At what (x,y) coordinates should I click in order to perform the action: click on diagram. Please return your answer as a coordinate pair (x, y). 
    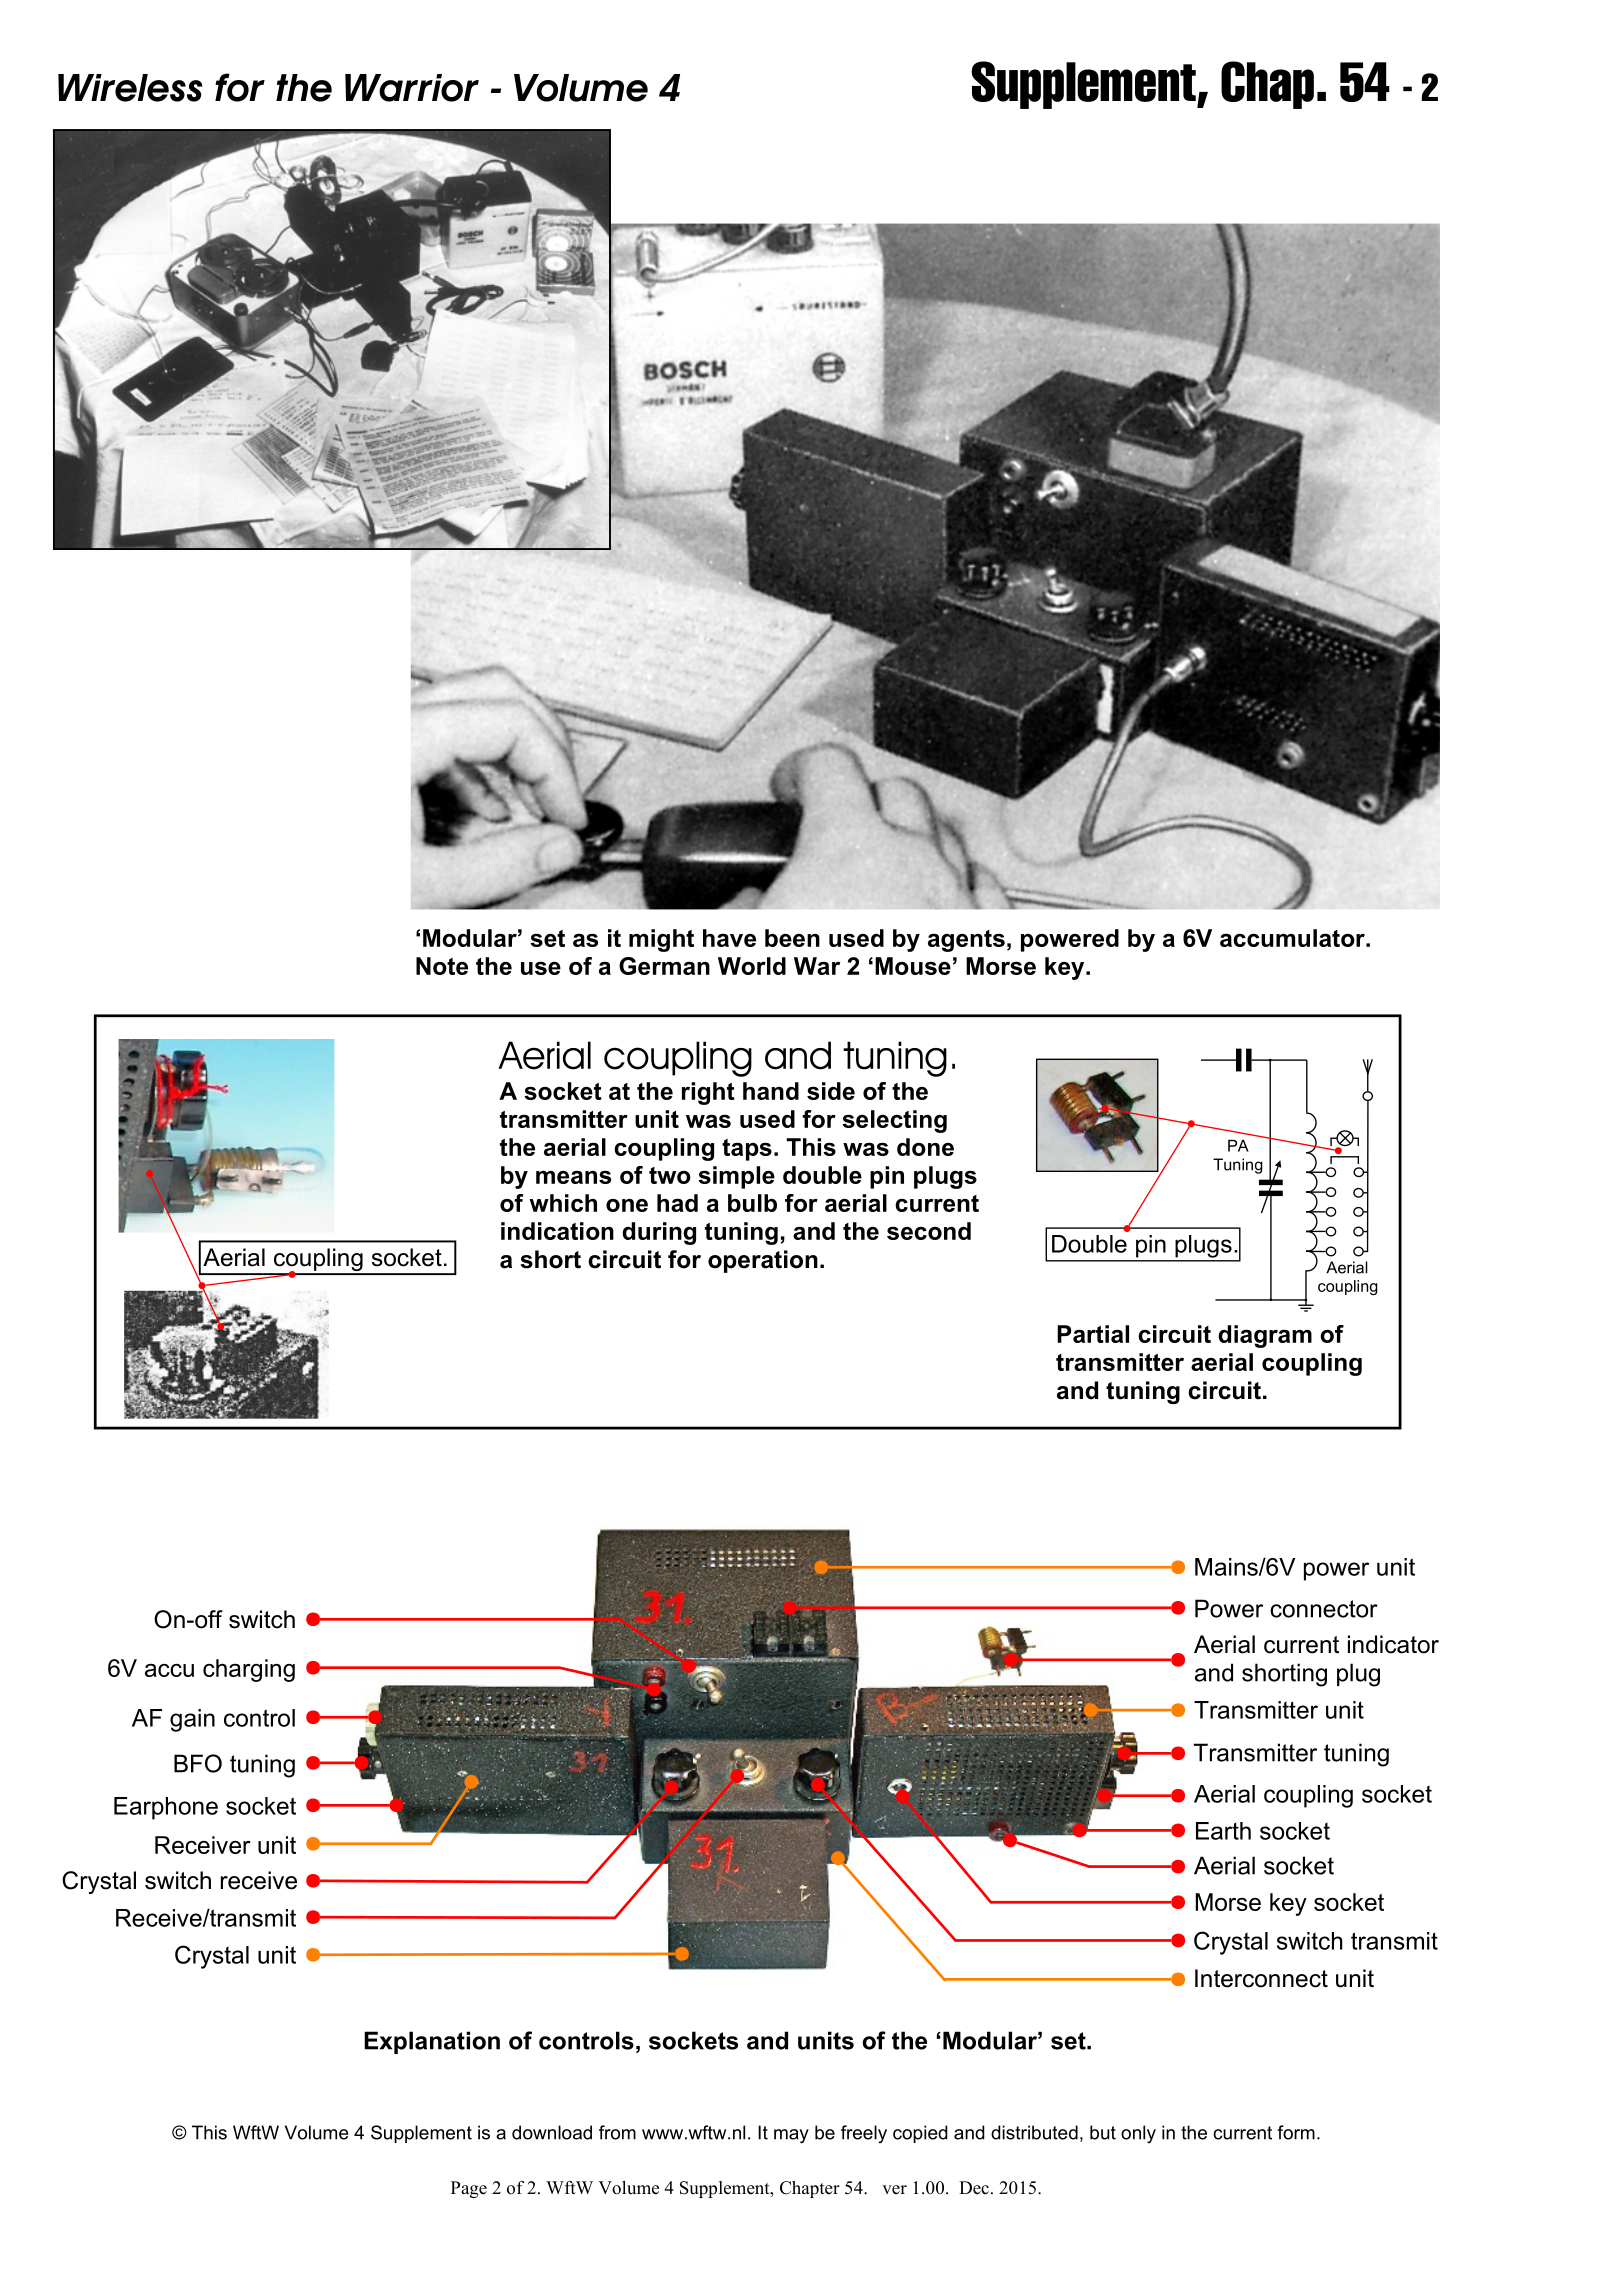
    Looking at the image, I should click on (1265, 1336).
